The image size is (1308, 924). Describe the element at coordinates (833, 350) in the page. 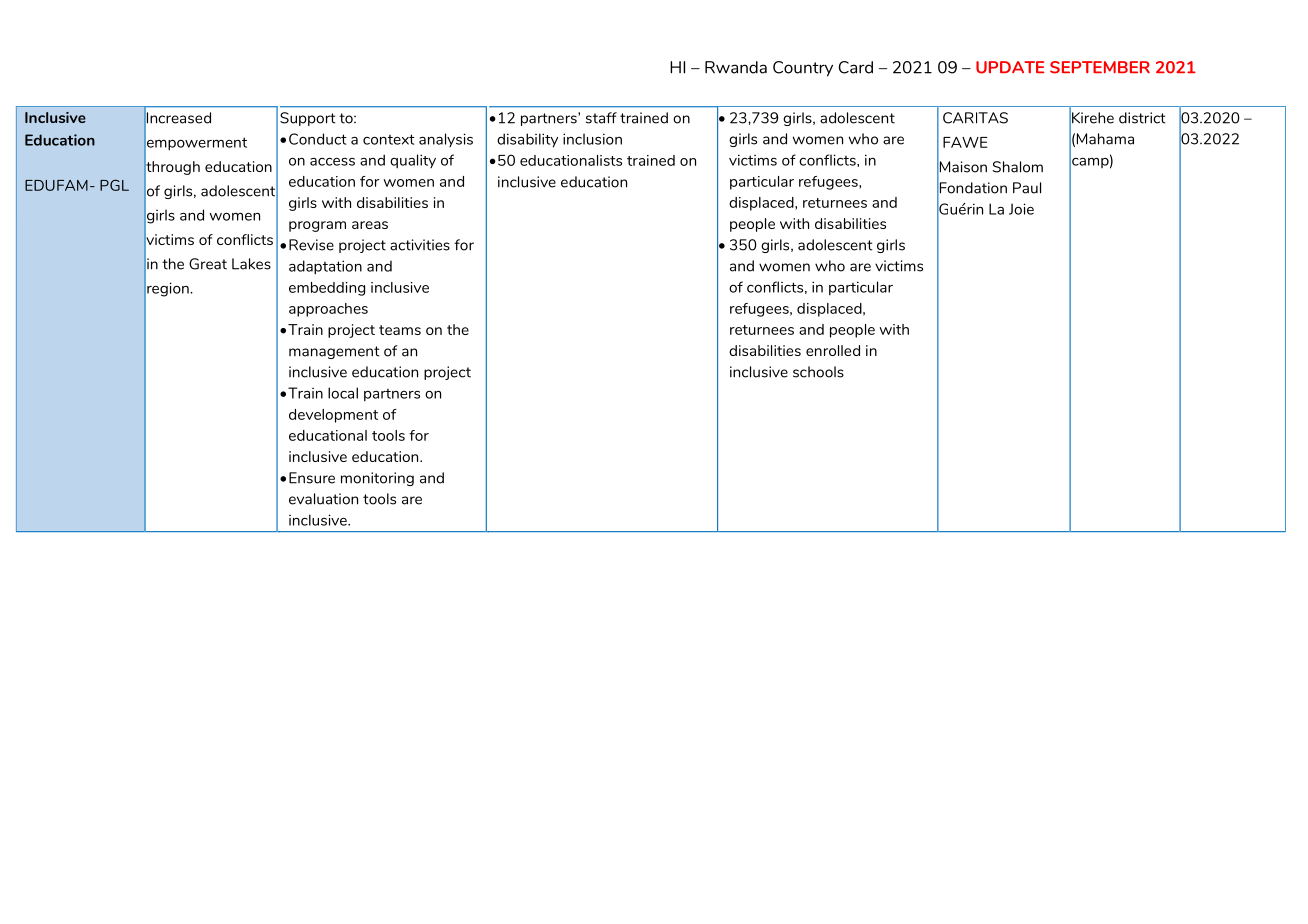

I see `enrolled` at that location.
